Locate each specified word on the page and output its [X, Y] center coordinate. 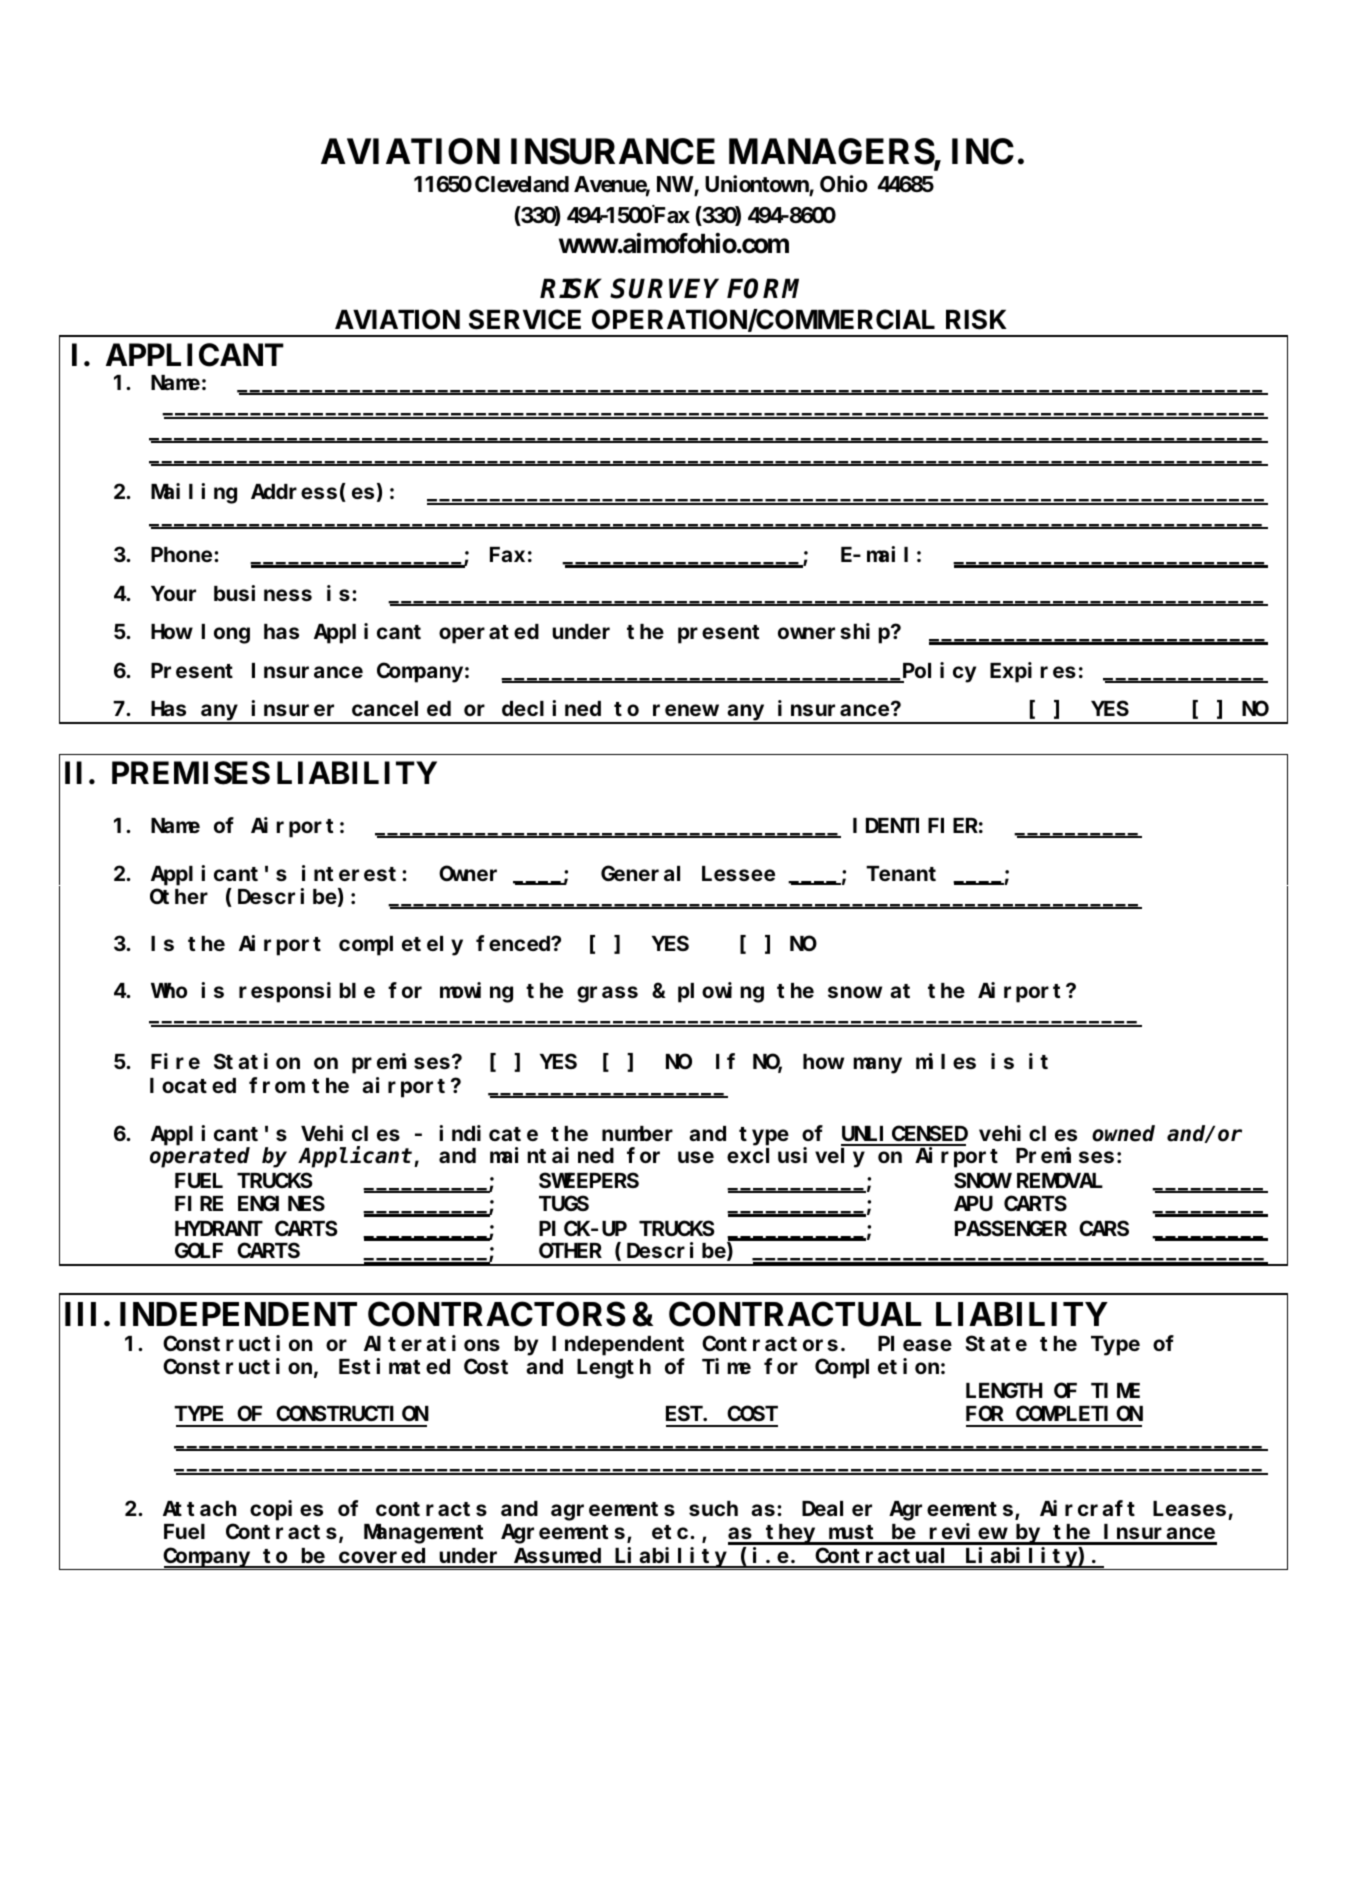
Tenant [901, 874]
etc [671, 1532]
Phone [183, 554]
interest [349, 873]
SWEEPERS [589, 1181]
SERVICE [525, 319]
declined [551, 708]
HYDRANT [219, 1229]
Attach [199, 1508]
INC [983, 151]
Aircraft [1087, 1508]
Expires [1033, 672]
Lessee [738, 874]
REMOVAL [1060, 1181]
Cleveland [522, 184]
